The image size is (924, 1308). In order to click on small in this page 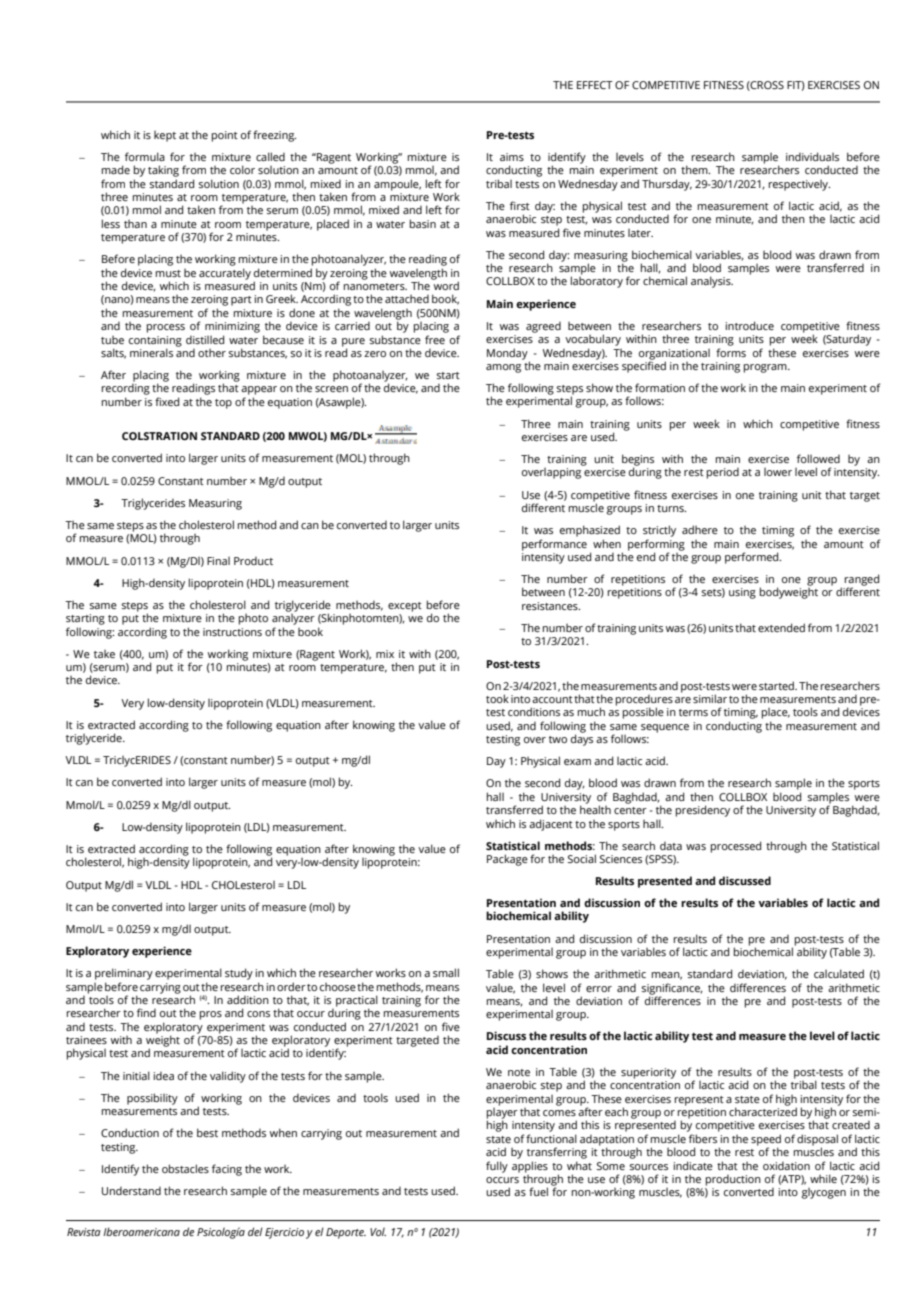, I will do `click(446, 972)`.
